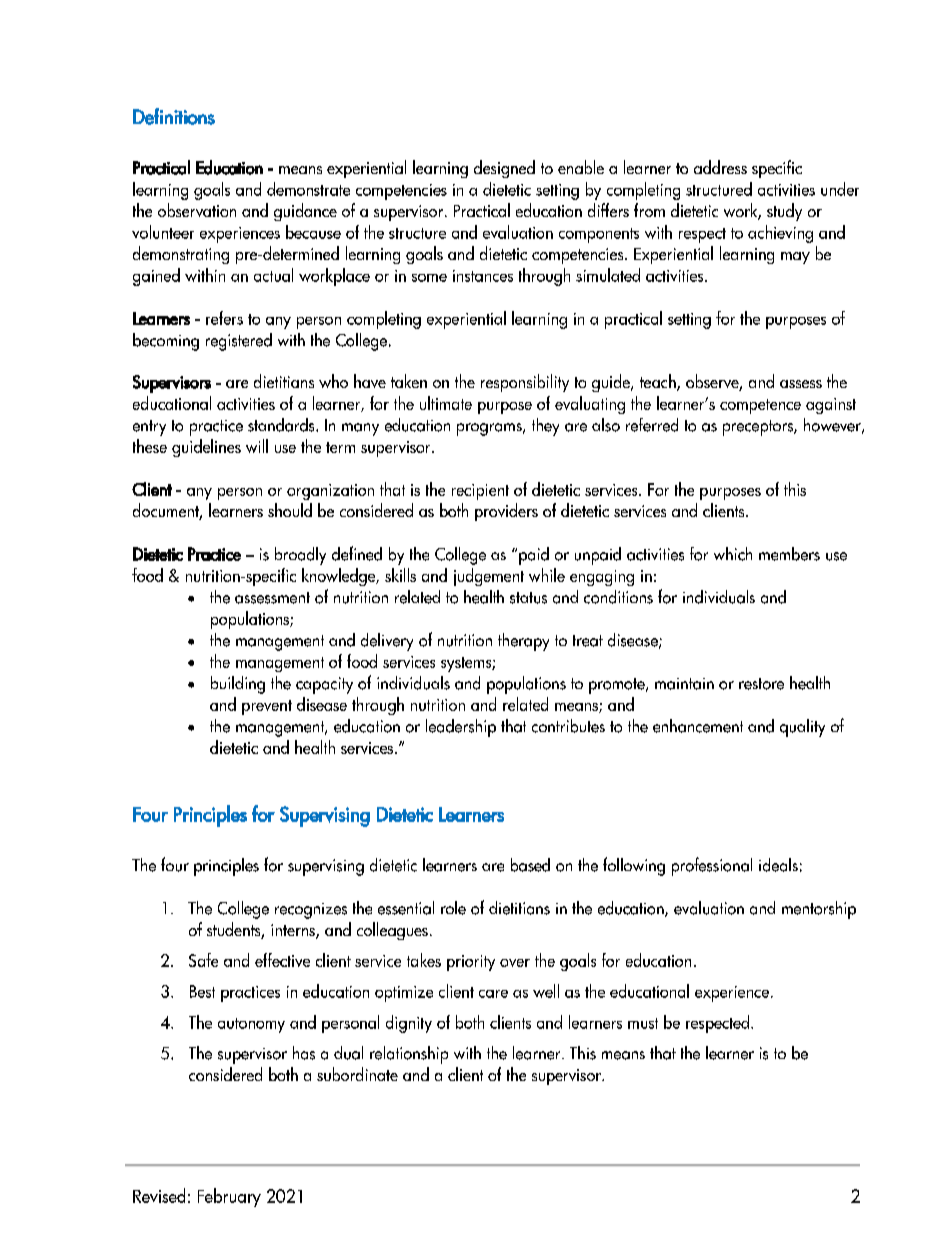  I want to click on building, so click(238, 685).
